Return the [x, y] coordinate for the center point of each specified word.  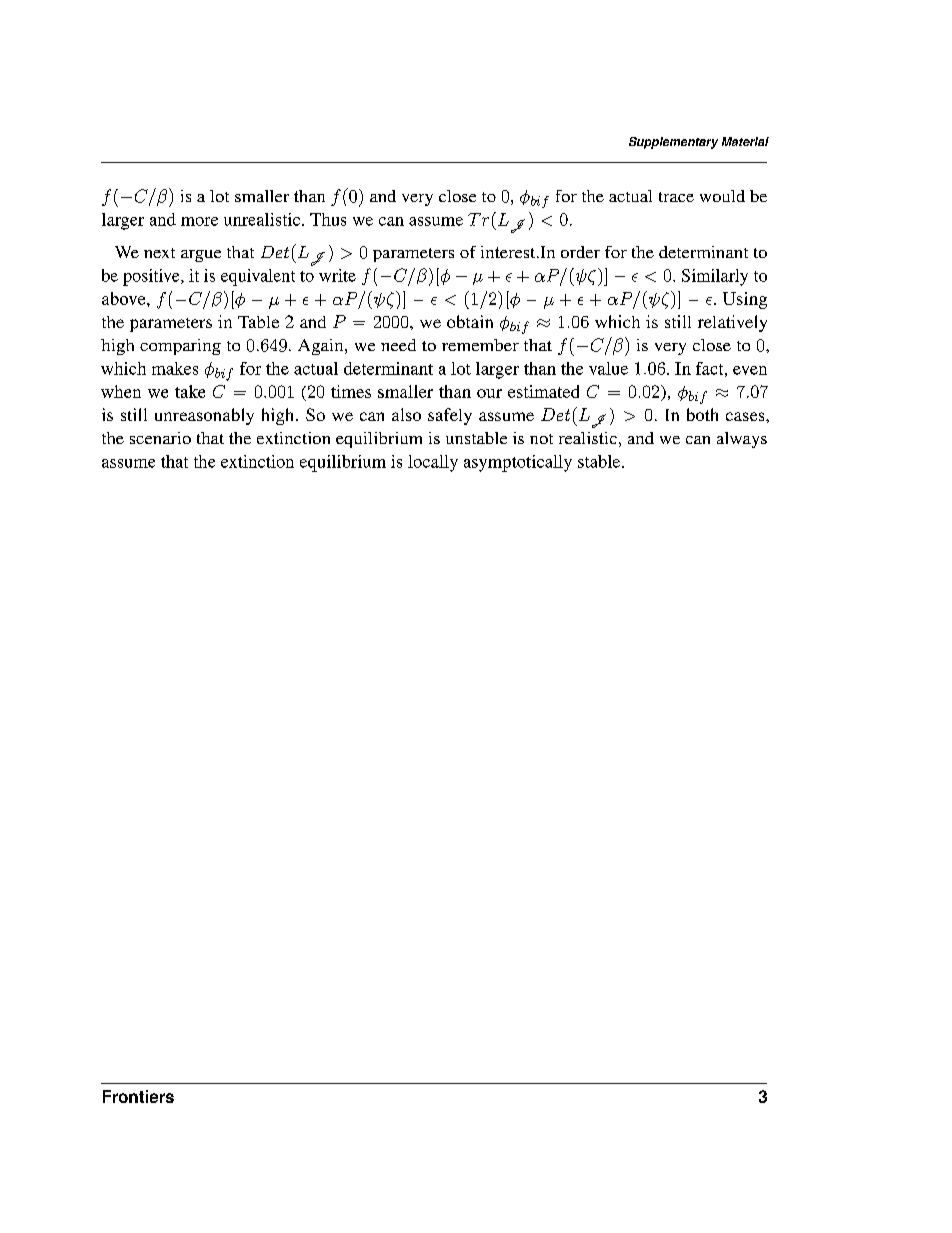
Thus [328, 219]
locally [433, 463]
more [199, 221]
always [742, 440]
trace [676, 197]
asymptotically [518, 463]
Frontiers [138, 1096]
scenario [160, 438]
